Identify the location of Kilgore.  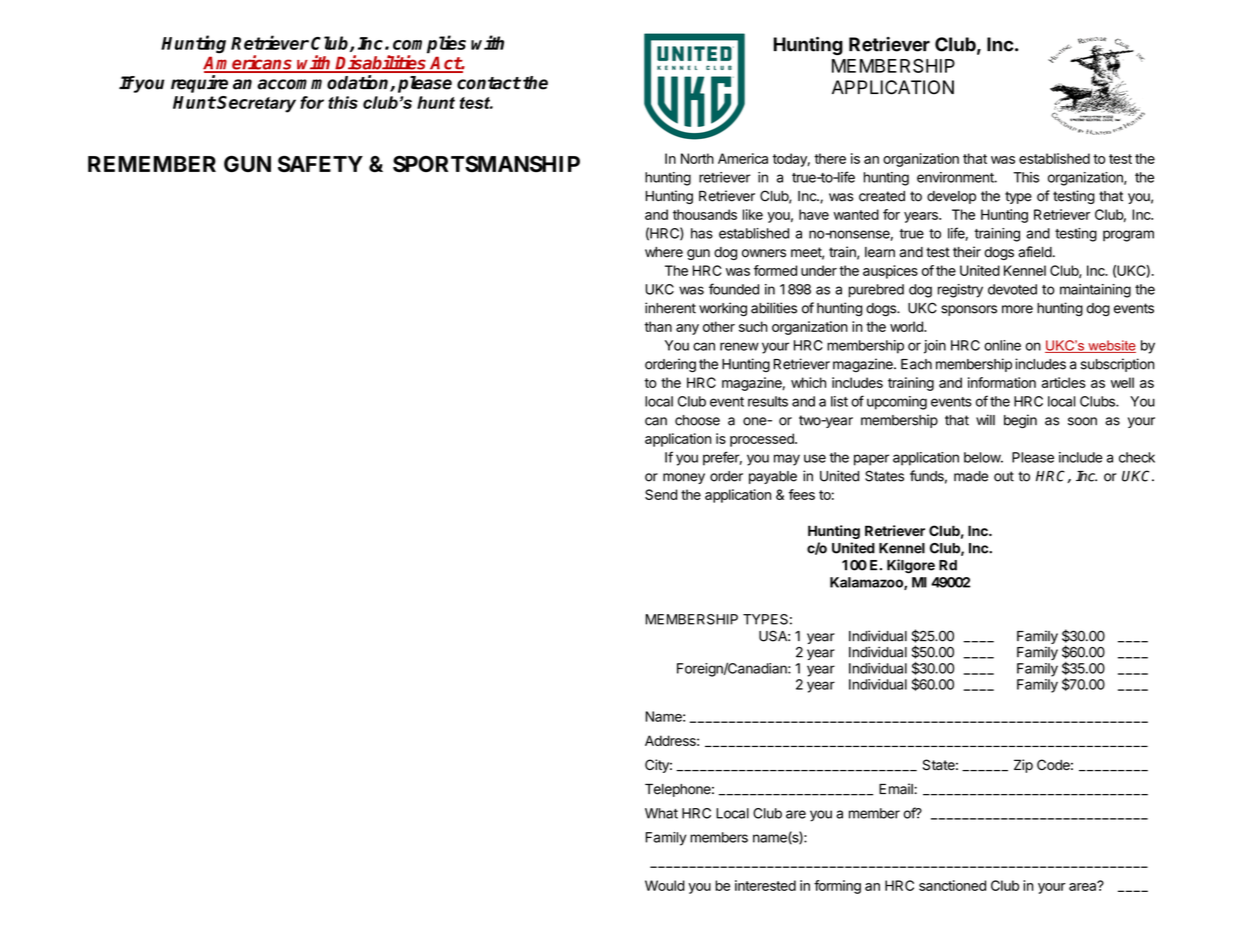
(911, 566).
